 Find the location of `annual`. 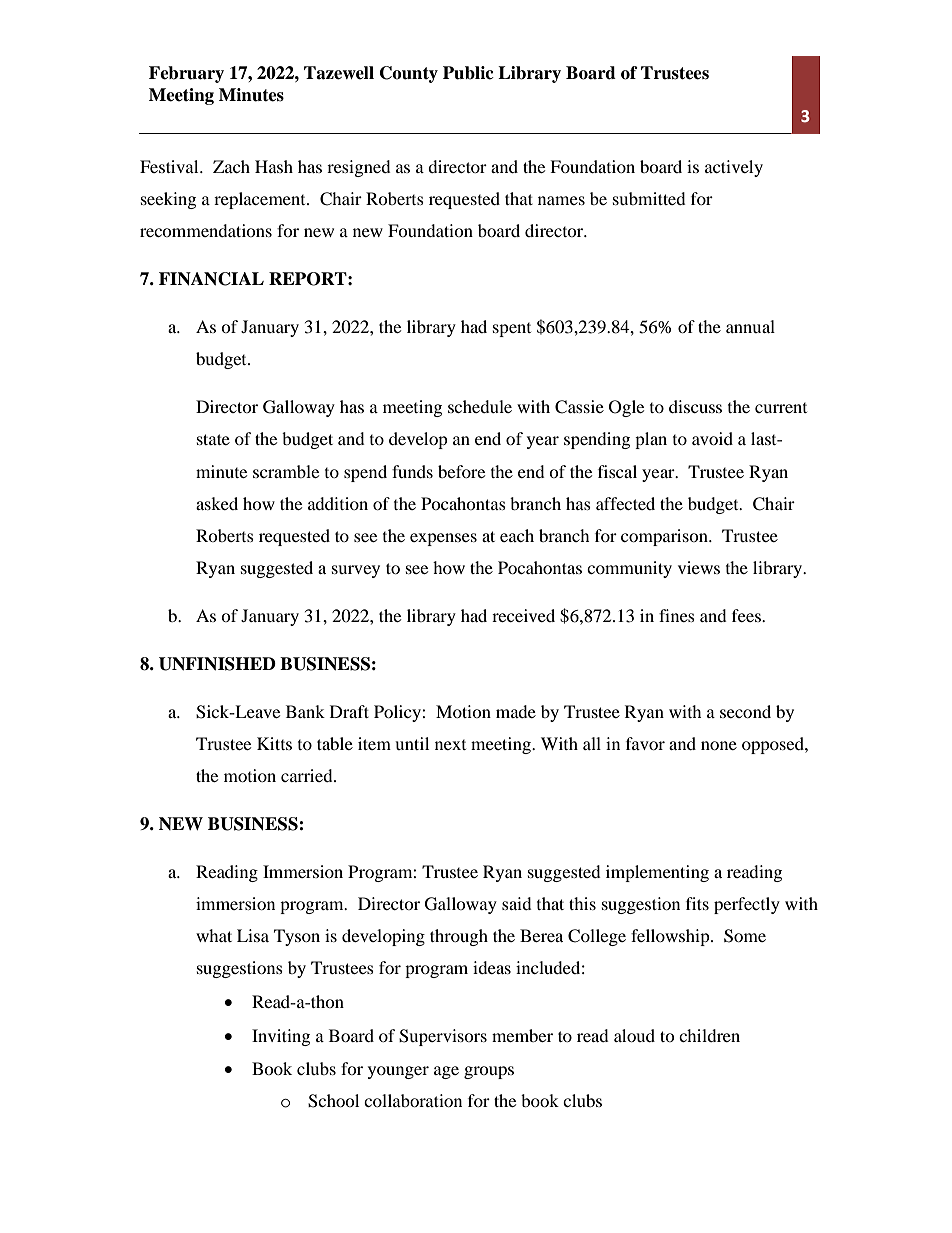

annual is located at coordinates (750, 326).
